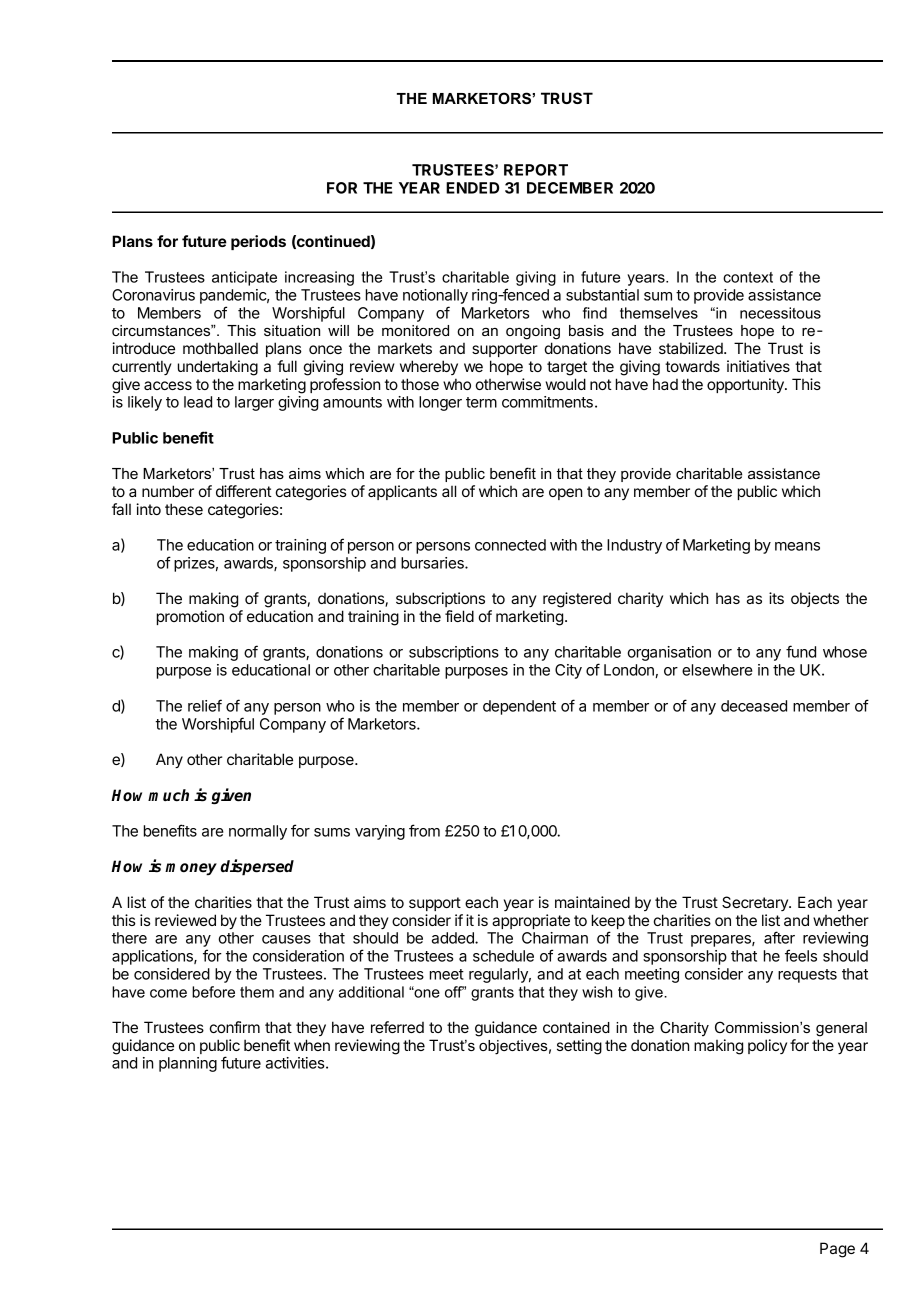 The image size is (924, 1308). What do you see at coordinates (258, 242) in the page?
I see `periods` at bounding box center [258, 242].
